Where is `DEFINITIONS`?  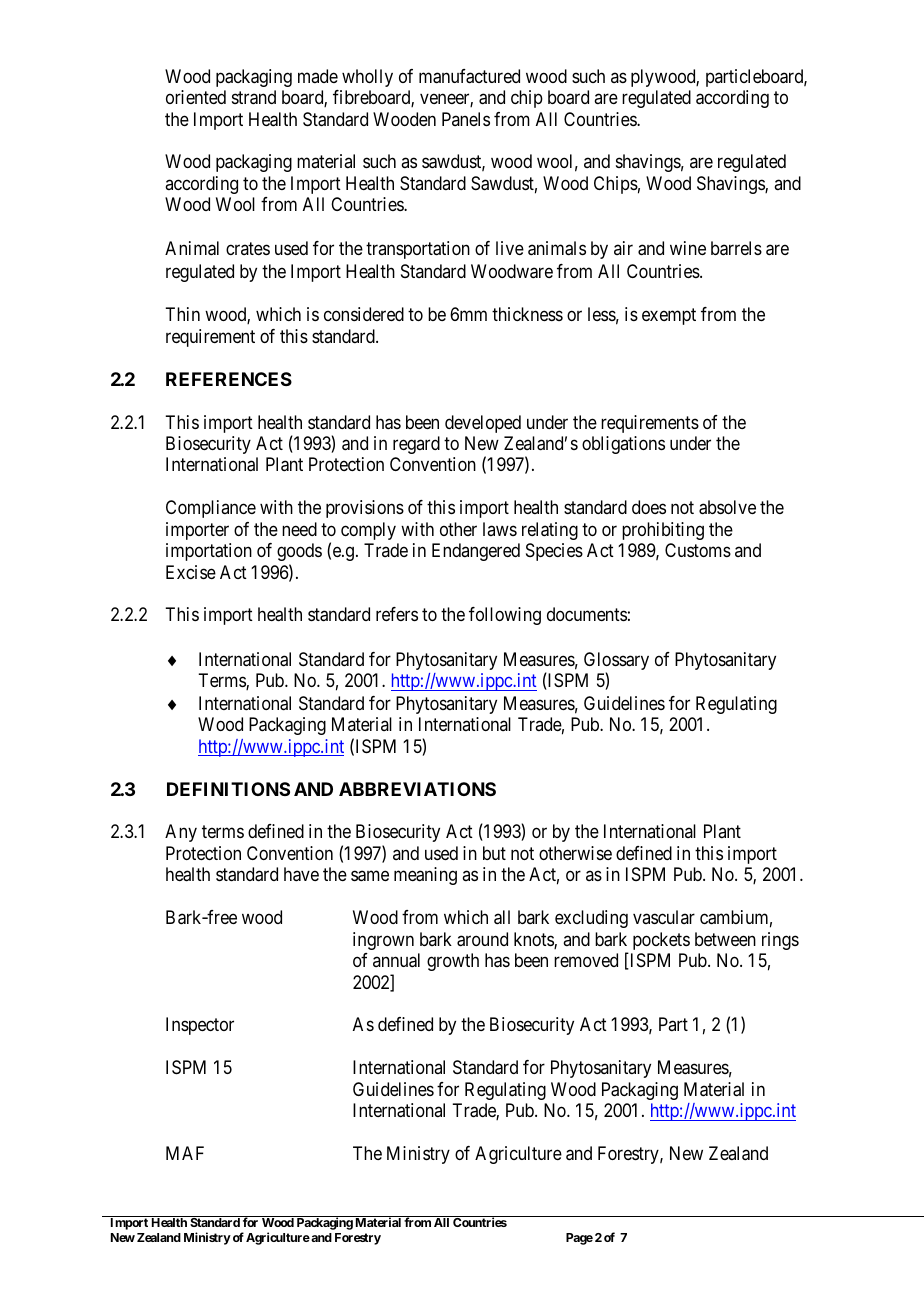
DEFINITIONS is located at coordinates (228, 789).
